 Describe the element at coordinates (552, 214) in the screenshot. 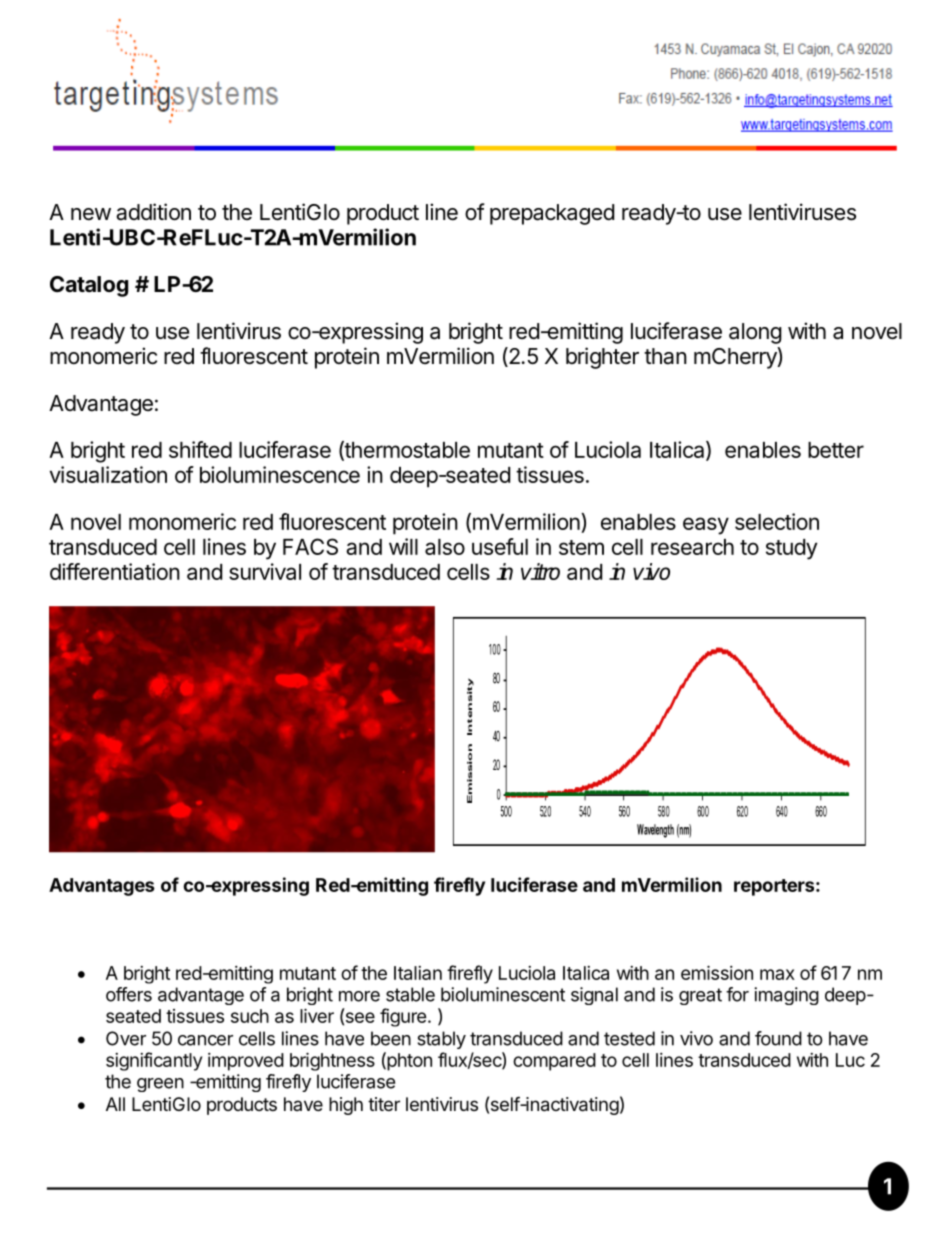

I see `prepackaged` at that location.
